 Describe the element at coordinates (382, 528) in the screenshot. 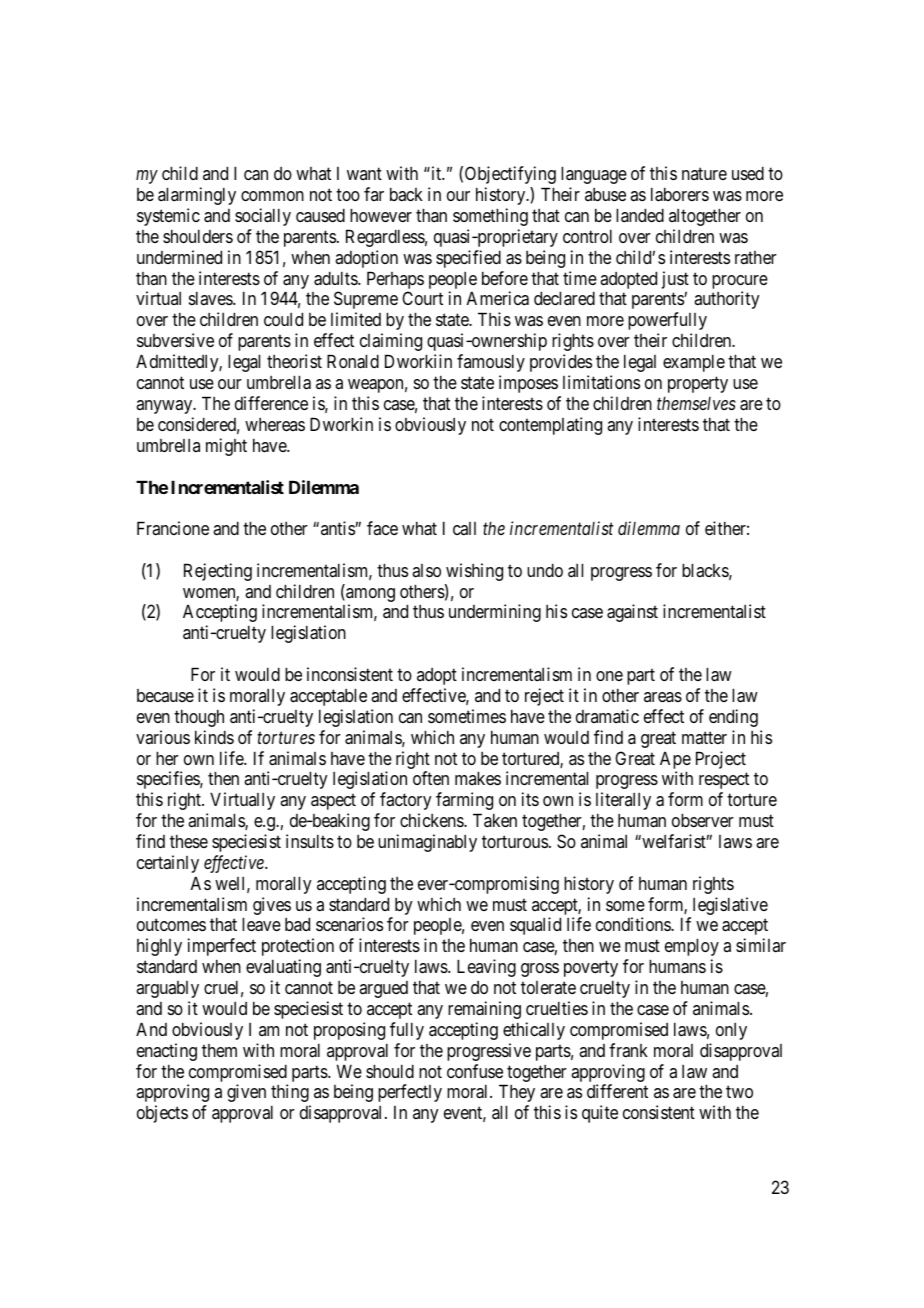

I see `face` at that location.
